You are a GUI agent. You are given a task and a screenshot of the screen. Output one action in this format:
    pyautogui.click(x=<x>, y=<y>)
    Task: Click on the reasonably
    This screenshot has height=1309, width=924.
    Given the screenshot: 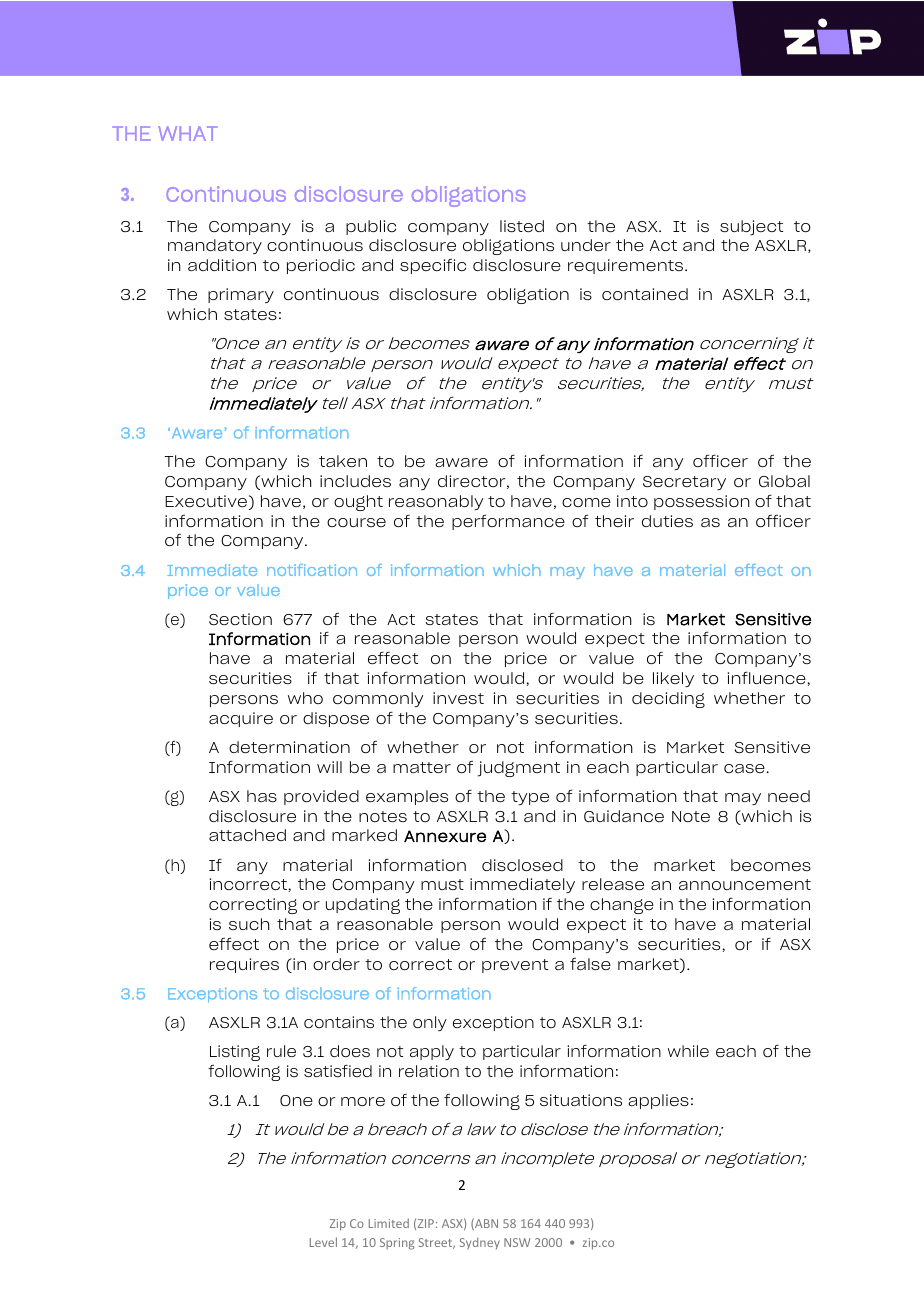 What is the action you would take?
    pyautogui.click(x=436, y=502)
